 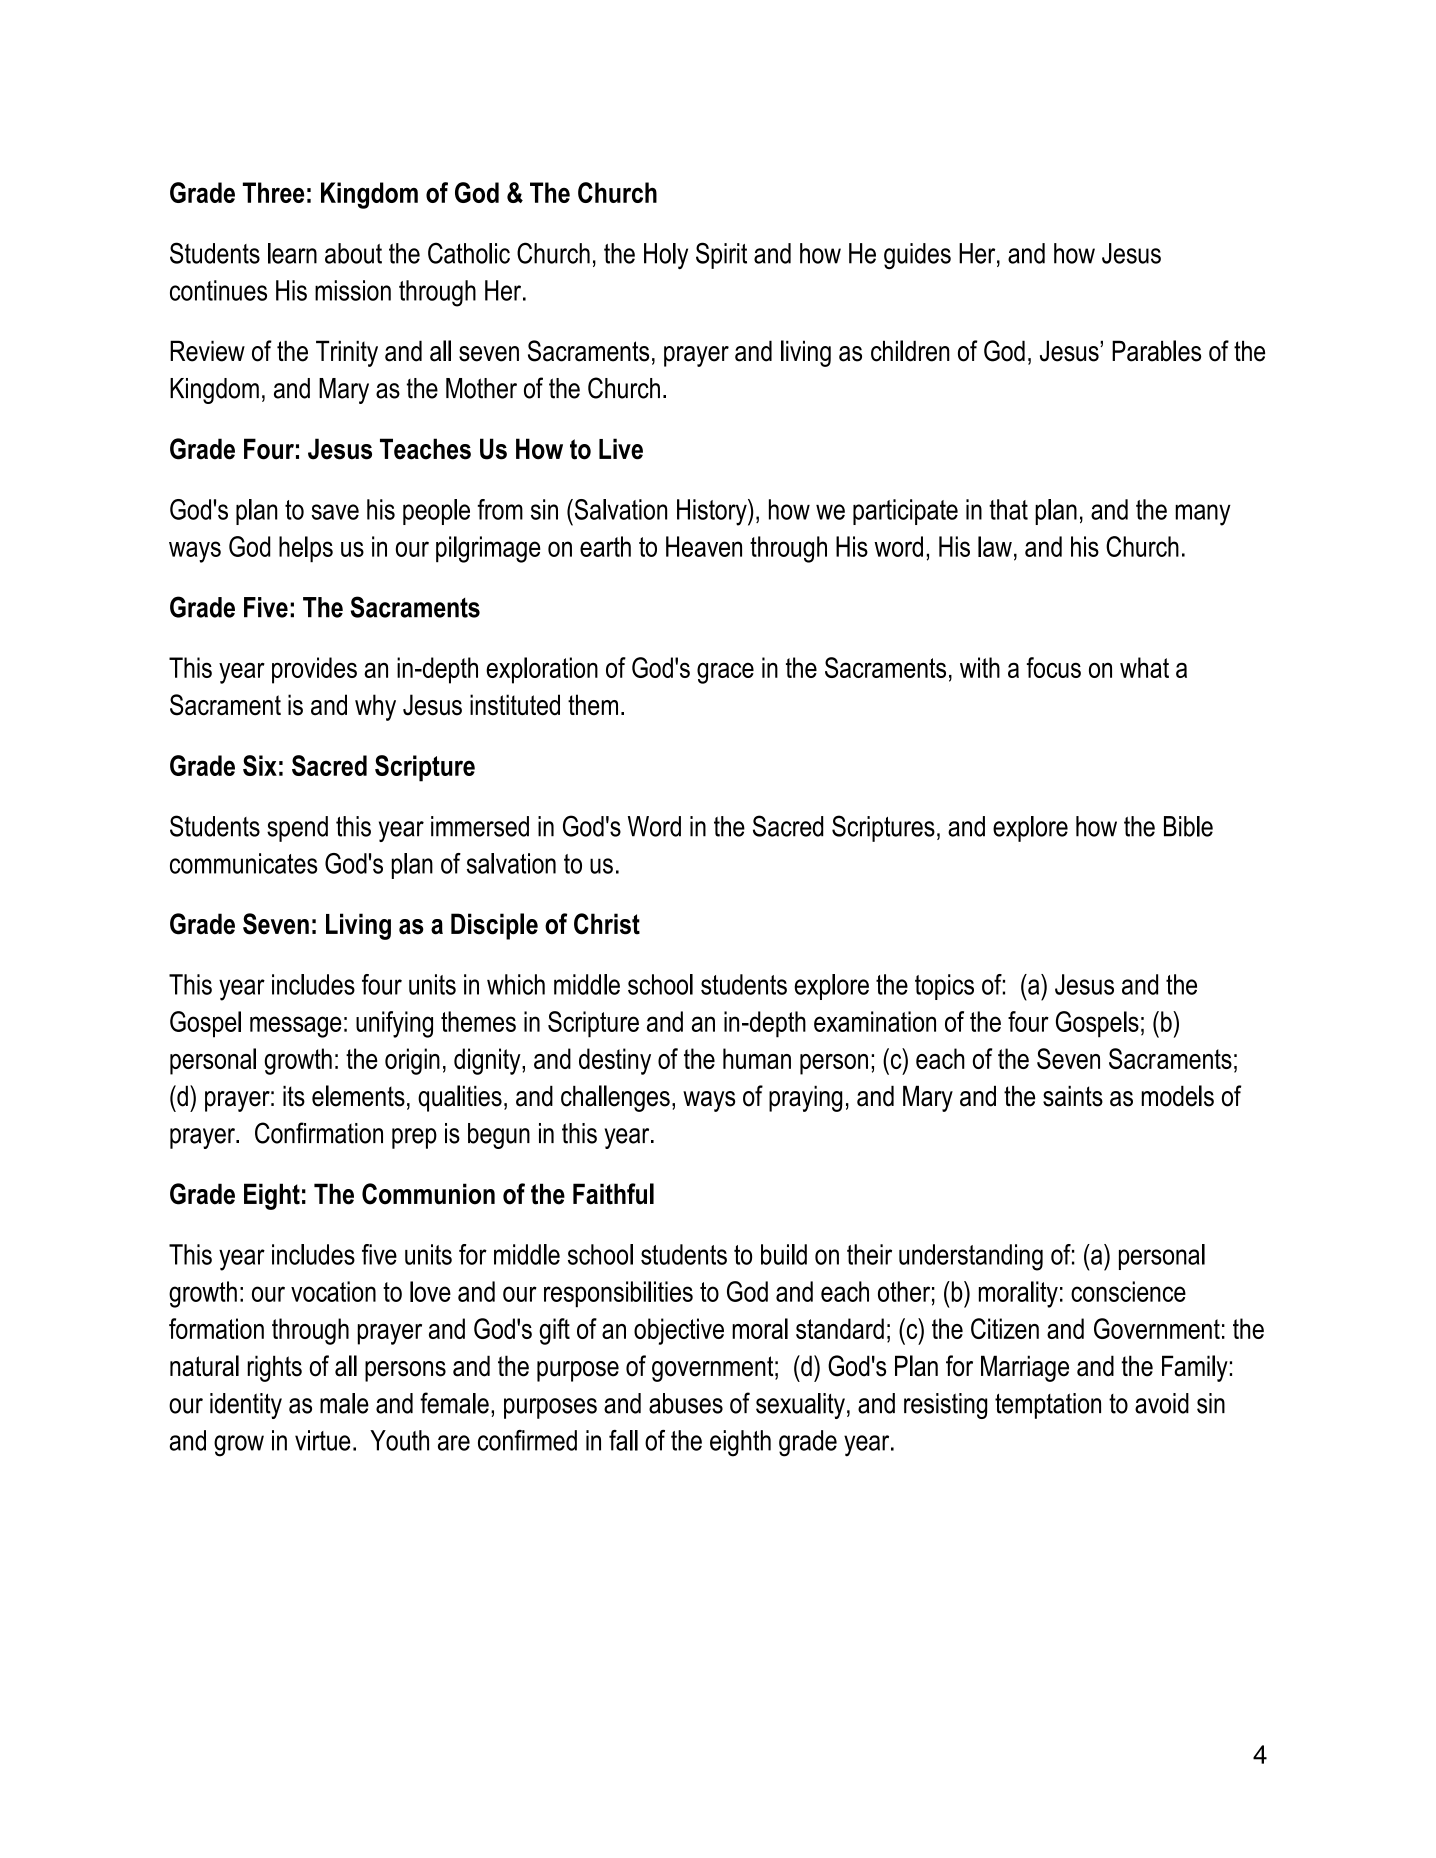 I want to click on message, so click(x=295, y=1027).
